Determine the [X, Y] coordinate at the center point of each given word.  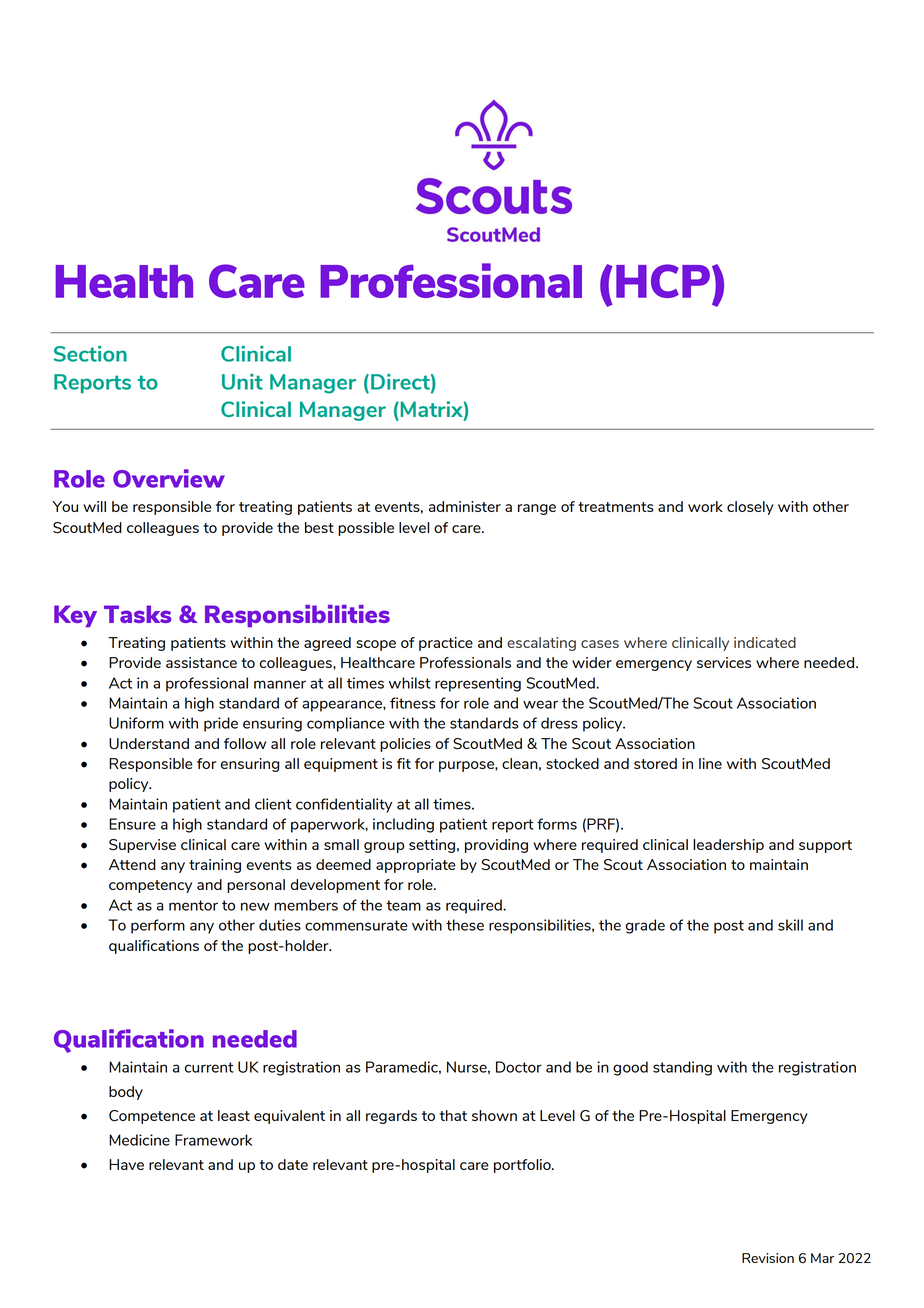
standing [682, 1068]
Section [90, 354]
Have [126, 1164]
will [94, 506]
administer [465, 506]
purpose [467, 766]
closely [750, 508]
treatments [616, 507]
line [710, 763]
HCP [663, 281]
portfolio [523, 1166]
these [465, 925]
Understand [149, 743]
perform [158, 926]
